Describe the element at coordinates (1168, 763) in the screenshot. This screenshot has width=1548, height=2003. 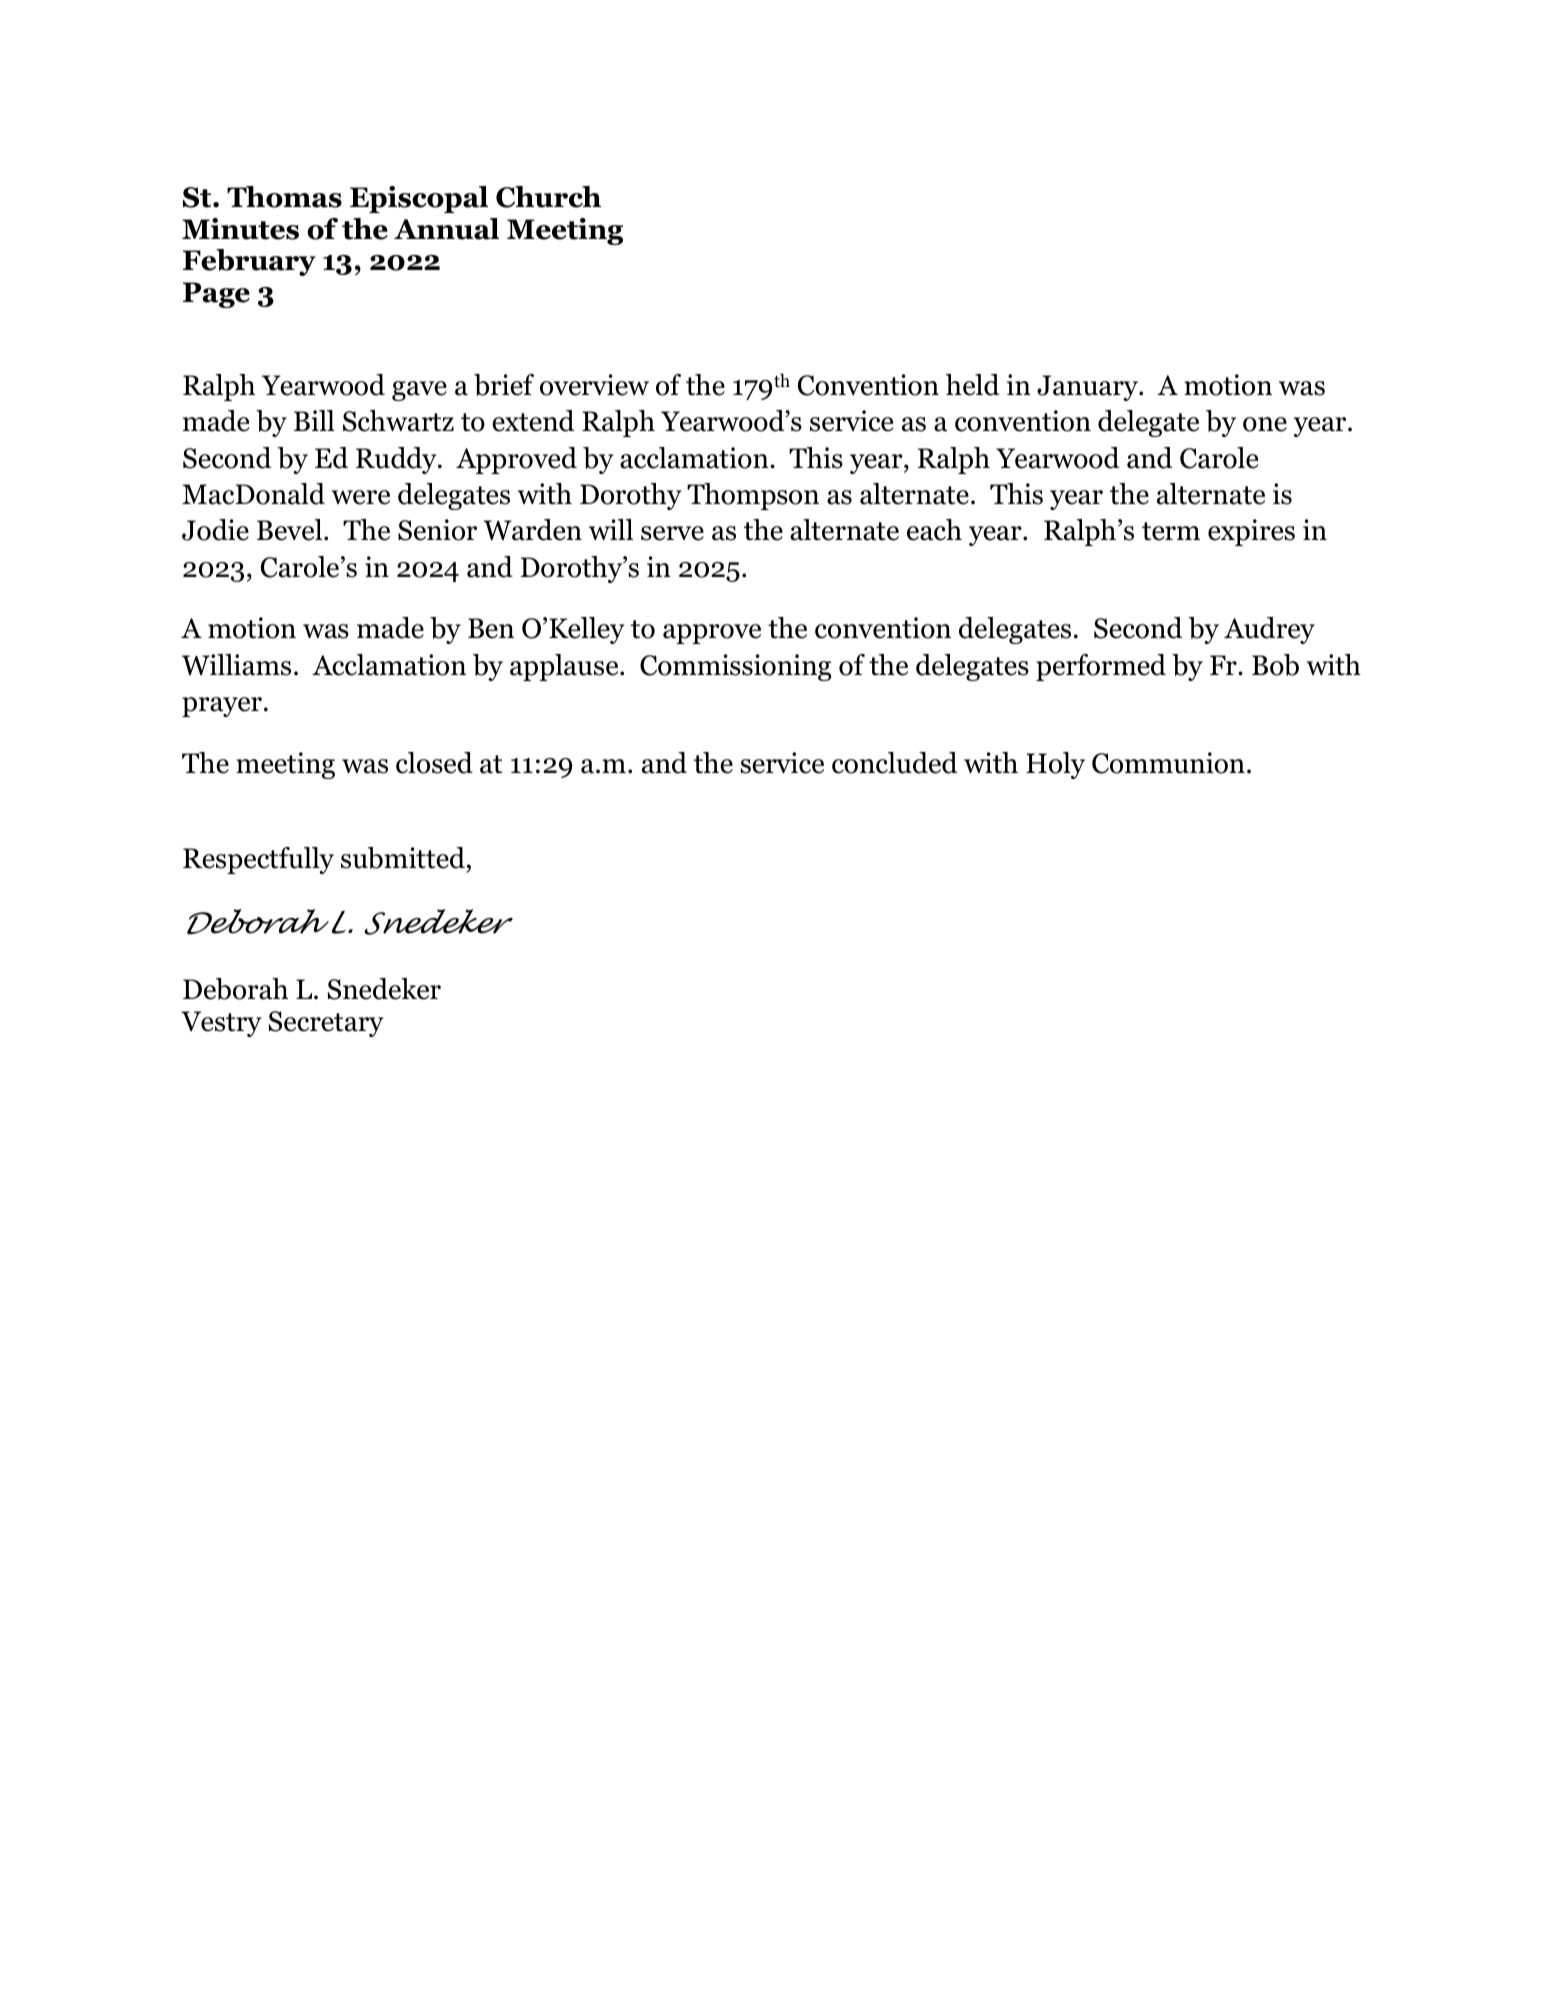
I see `Communion` at that location.
